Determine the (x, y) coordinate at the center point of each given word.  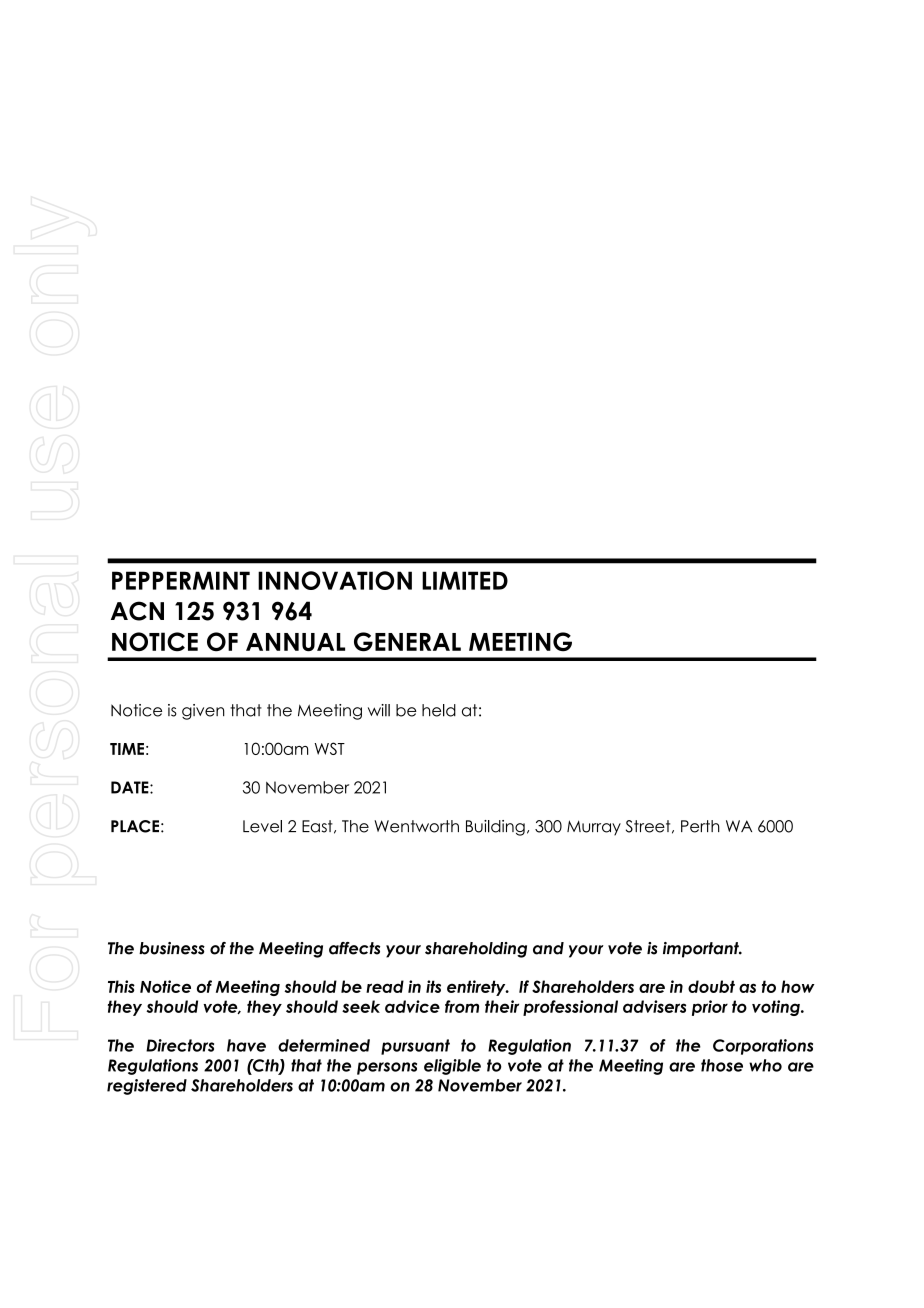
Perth (700, 826)
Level (262, 826)
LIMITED (465, 580)
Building (495, 828)
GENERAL (407, 642)
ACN (137, 611)
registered (147, 1087)
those (722, 1065)
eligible (452, 1067)
